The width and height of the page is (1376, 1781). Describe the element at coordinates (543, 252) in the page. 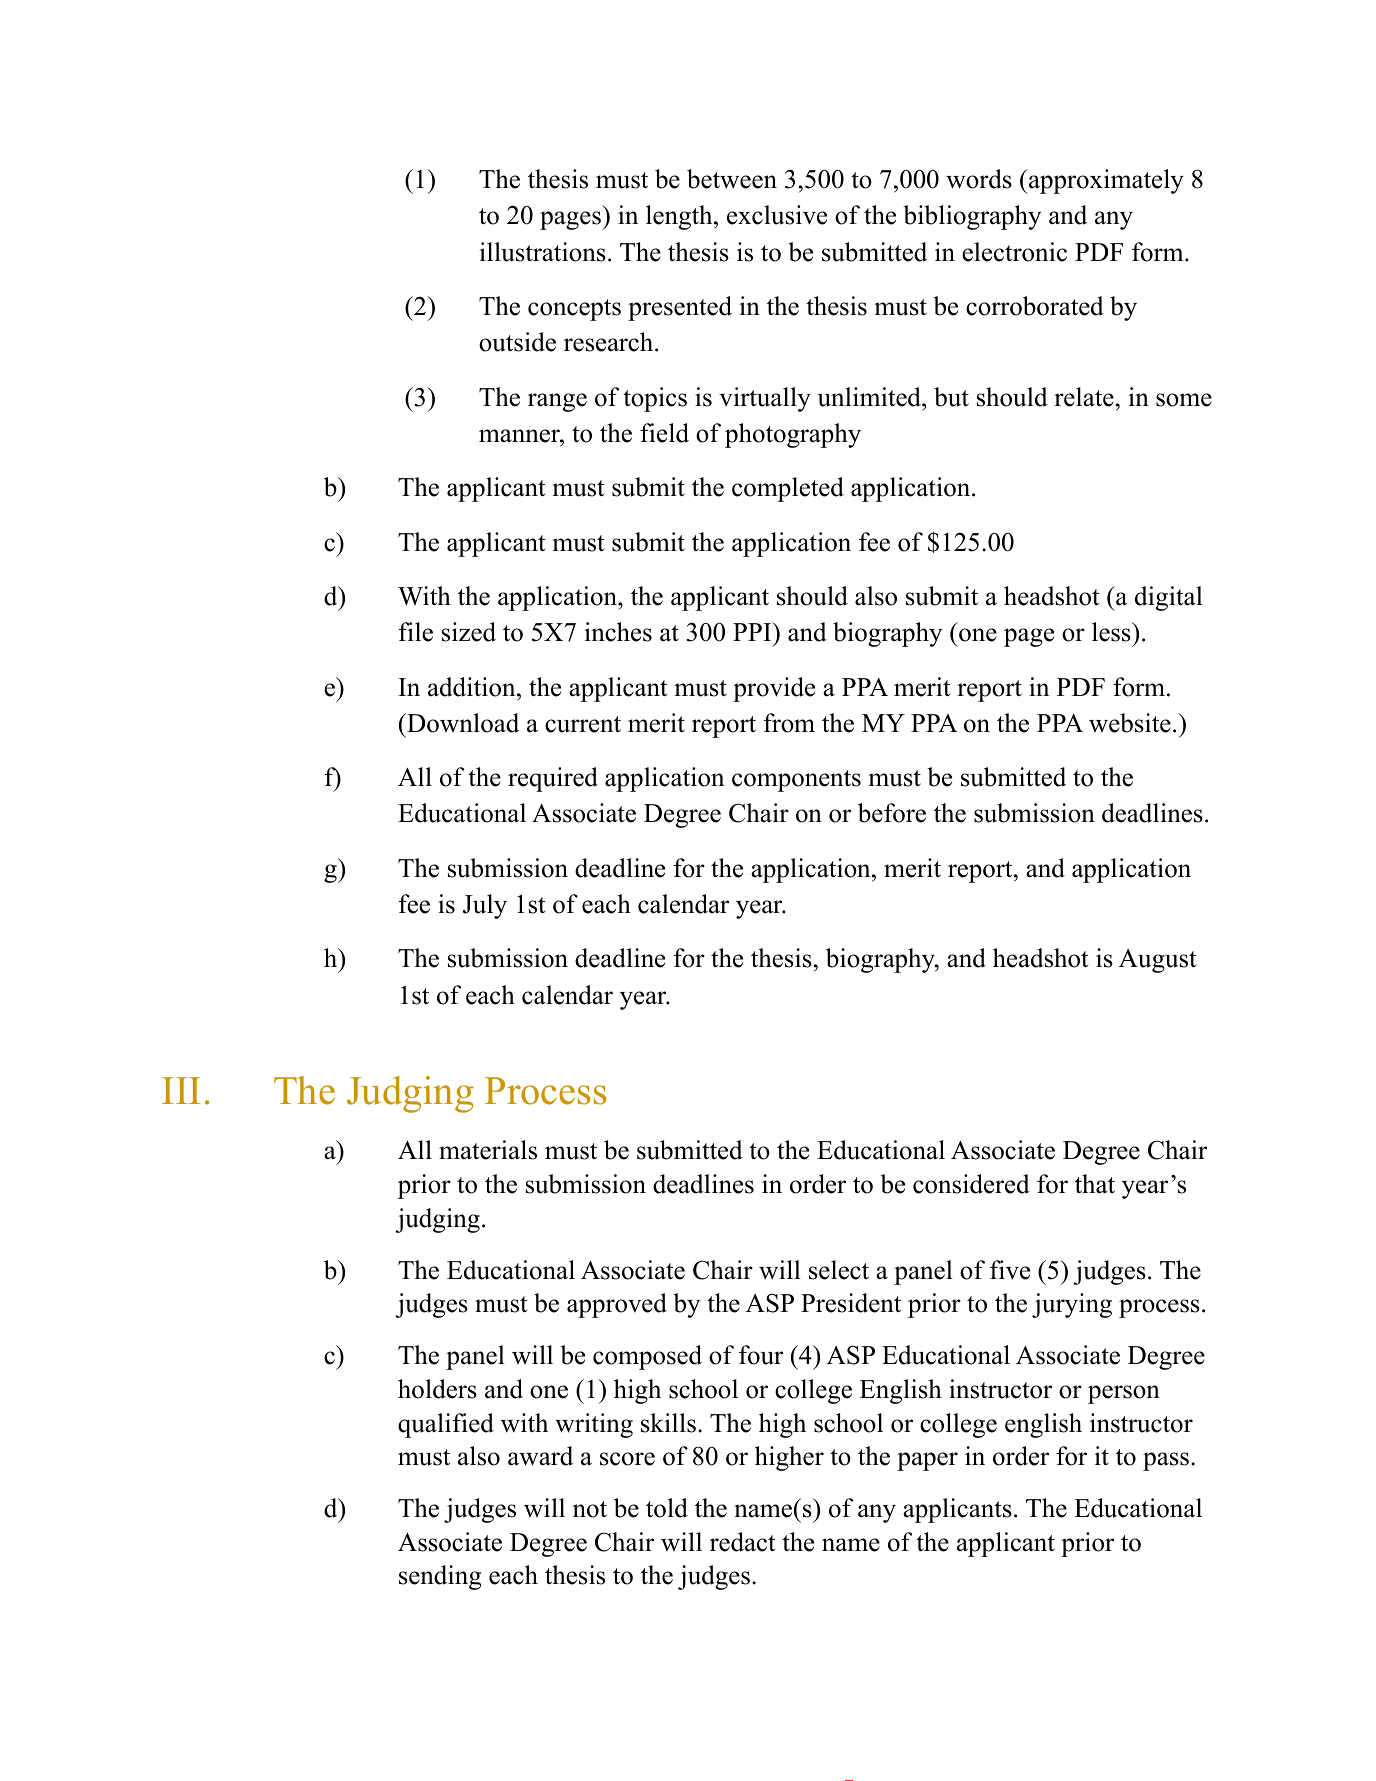

I see `illustrations` at that location.
